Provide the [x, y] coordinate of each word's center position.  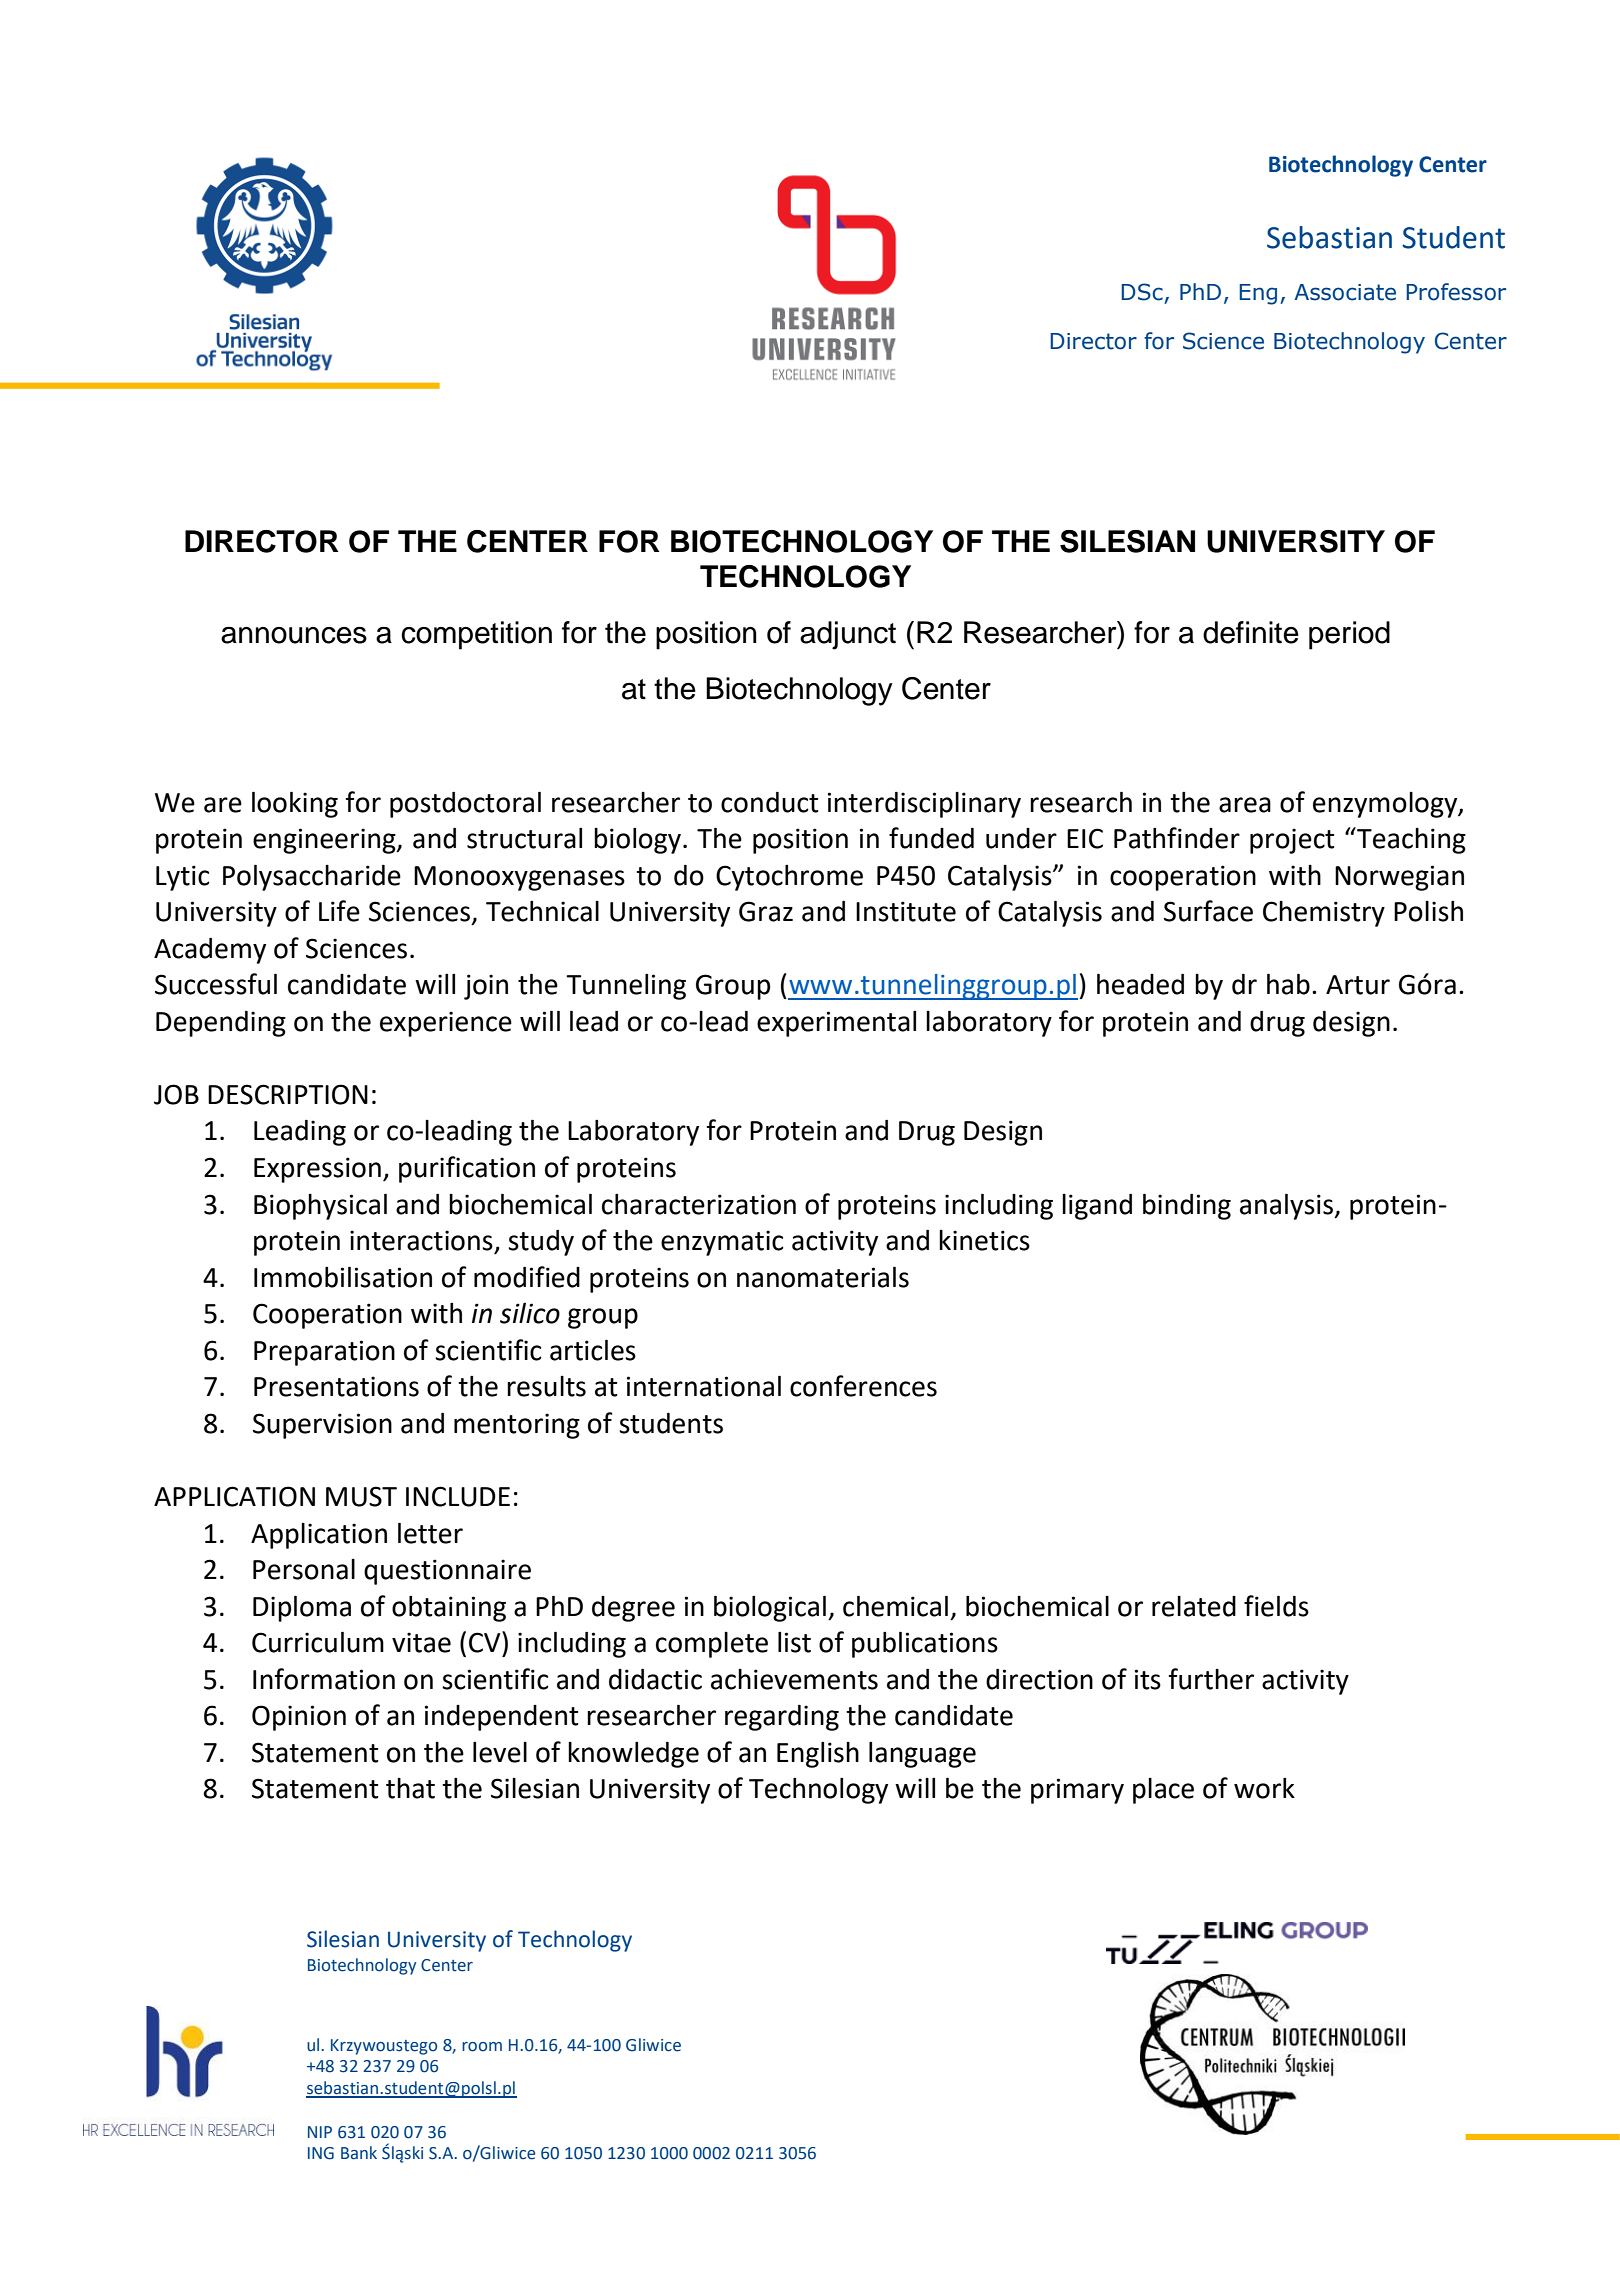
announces [294, 635]
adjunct [848, 635]
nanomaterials [823, 1277]
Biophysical [320, 1206]
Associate [1345, 292]
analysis [1287, 1206]
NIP [320, 2132]
